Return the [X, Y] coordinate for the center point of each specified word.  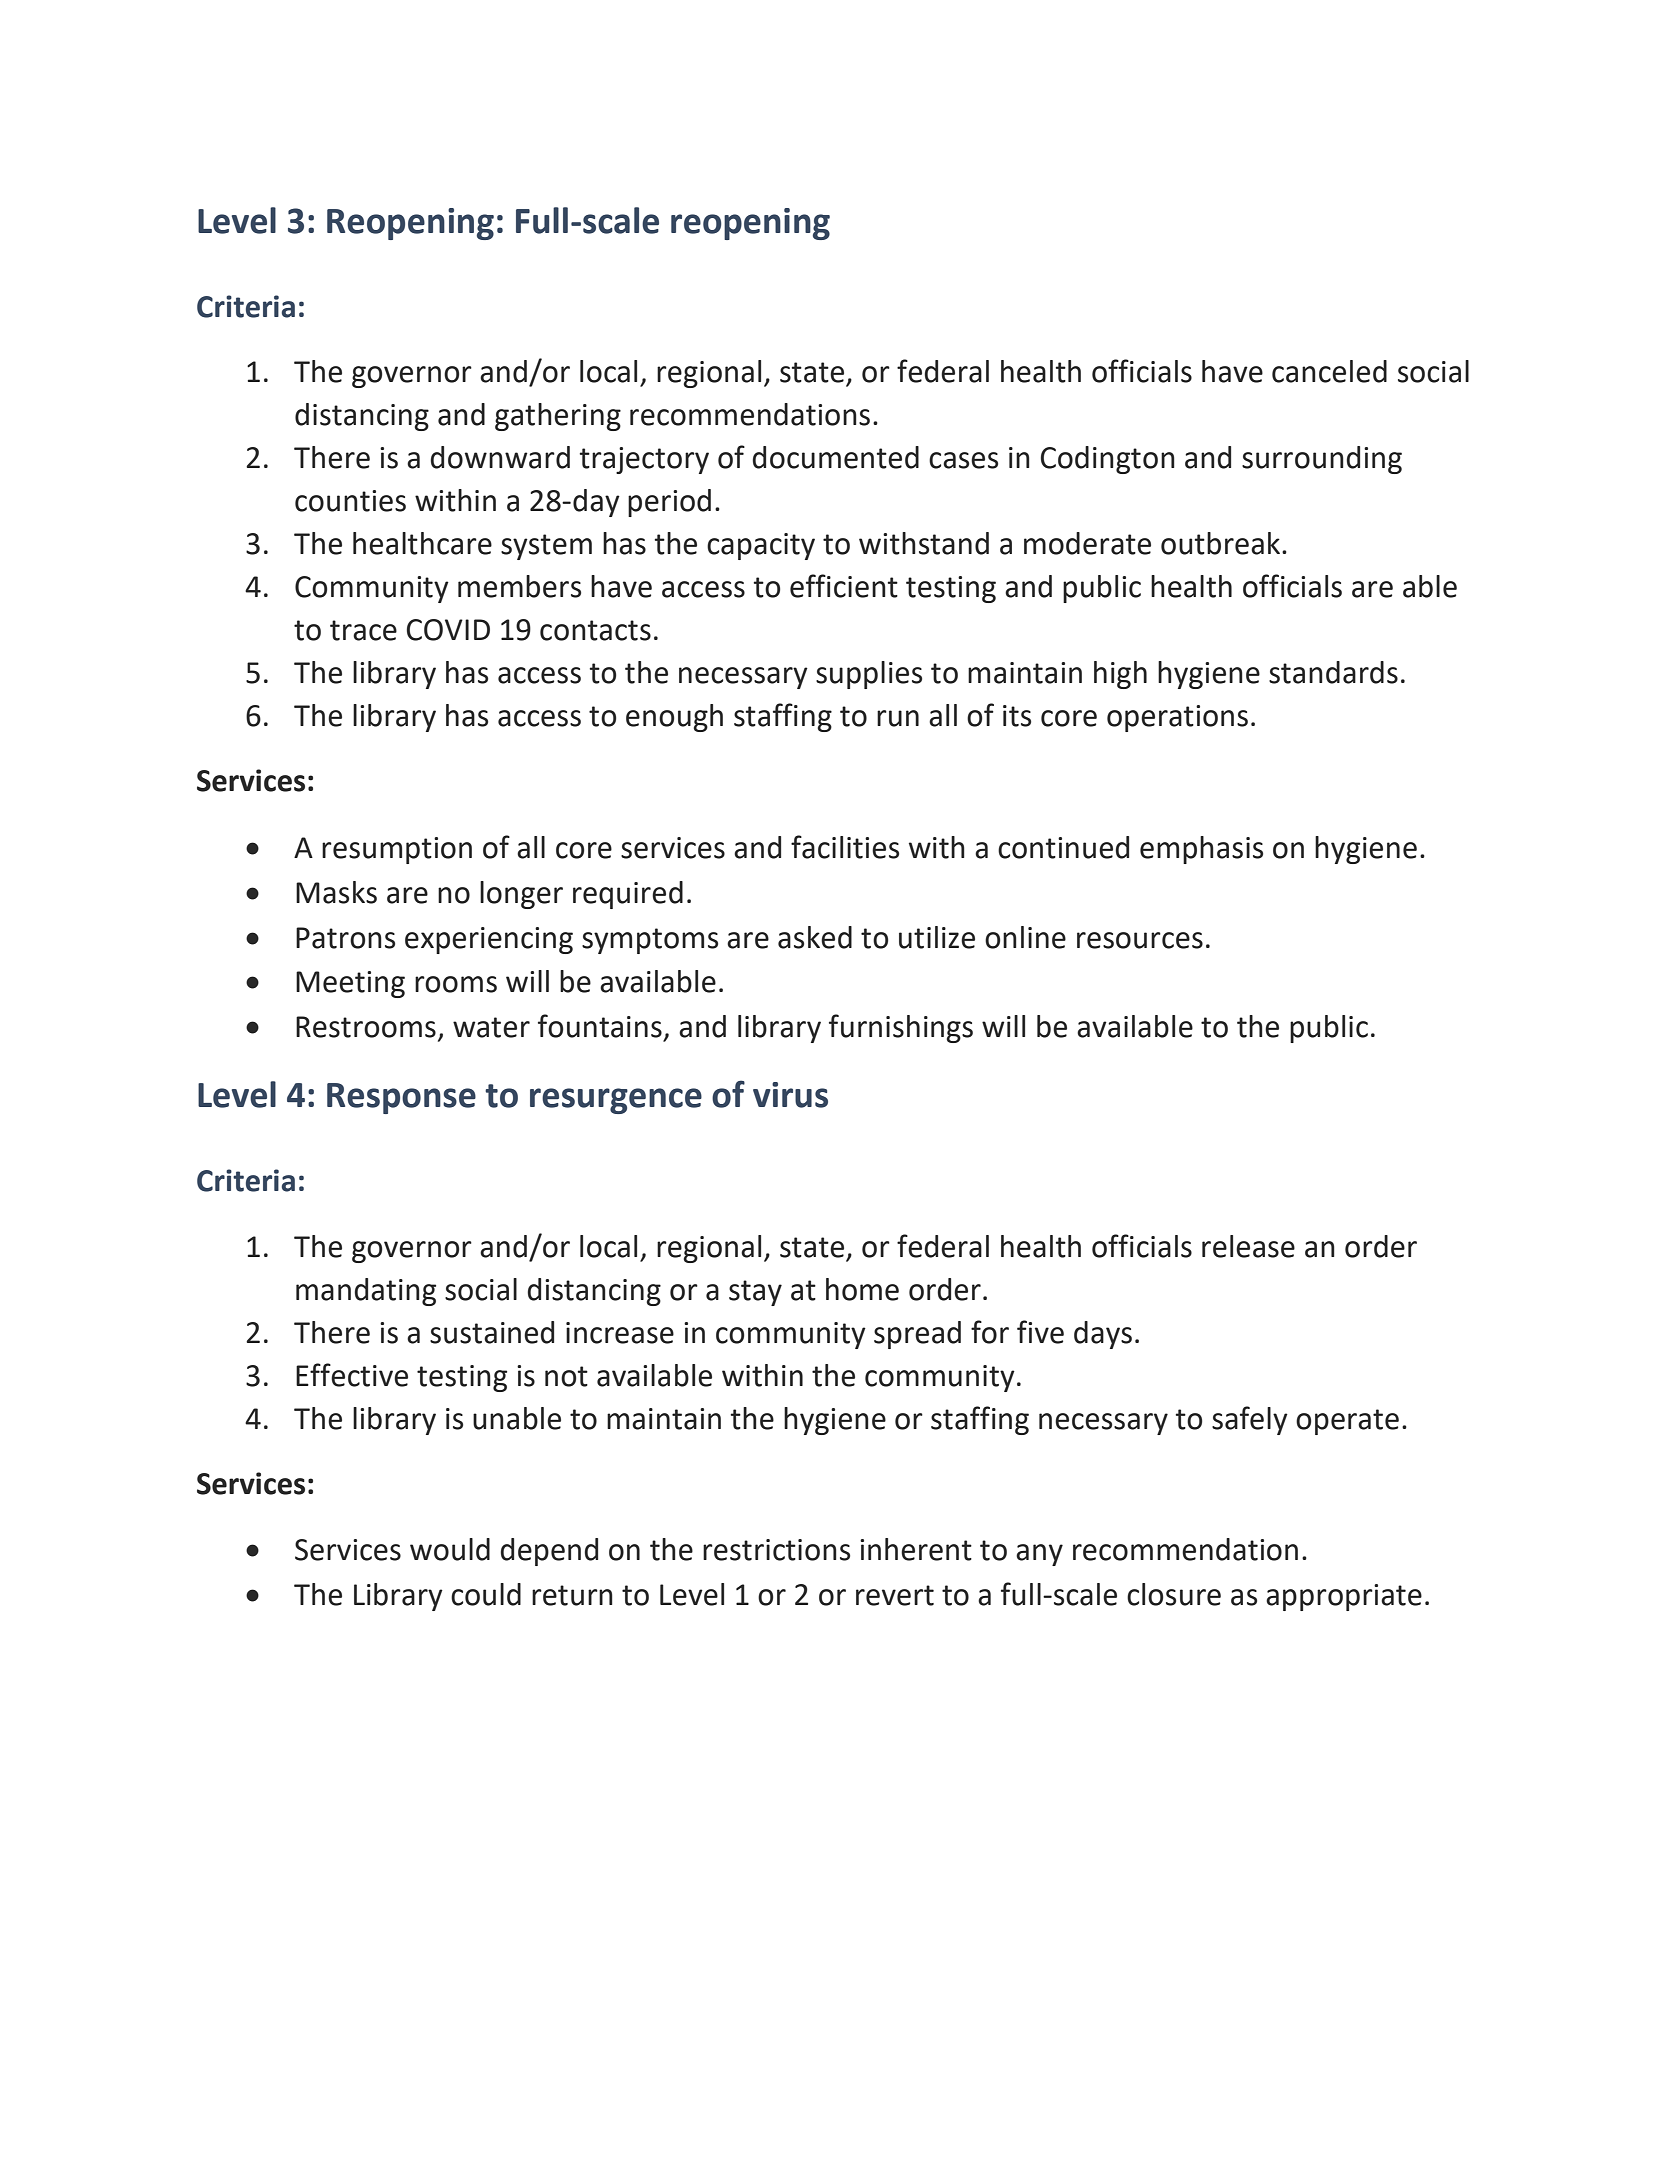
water [491, 1027]
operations [1177, 718]
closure [1174, 1594]
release [1248, 1246]
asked [815, 937]
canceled [1329, 371]
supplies [869, 675]
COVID [448, 630]
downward [500, 457]
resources [1140, 940]
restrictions [776, 1550]
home [862, 1289]
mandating [366, 1292]
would [450, 1549]
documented [835, 457]
